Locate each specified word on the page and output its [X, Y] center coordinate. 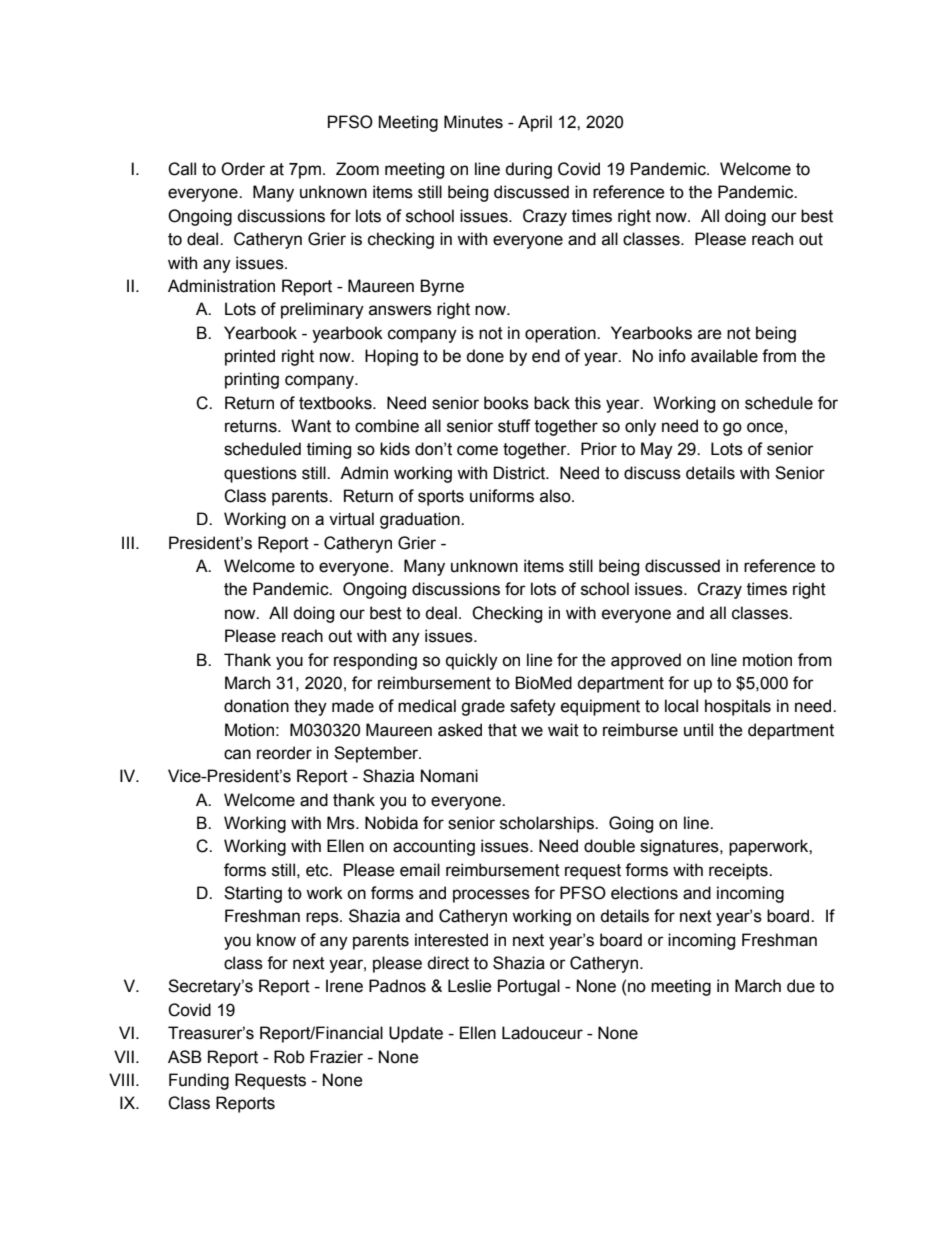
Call [182, 169]
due [801, 986]
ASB [185, 1057]
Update [416, 1034]
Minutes [473, 122]
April [535, 123]
